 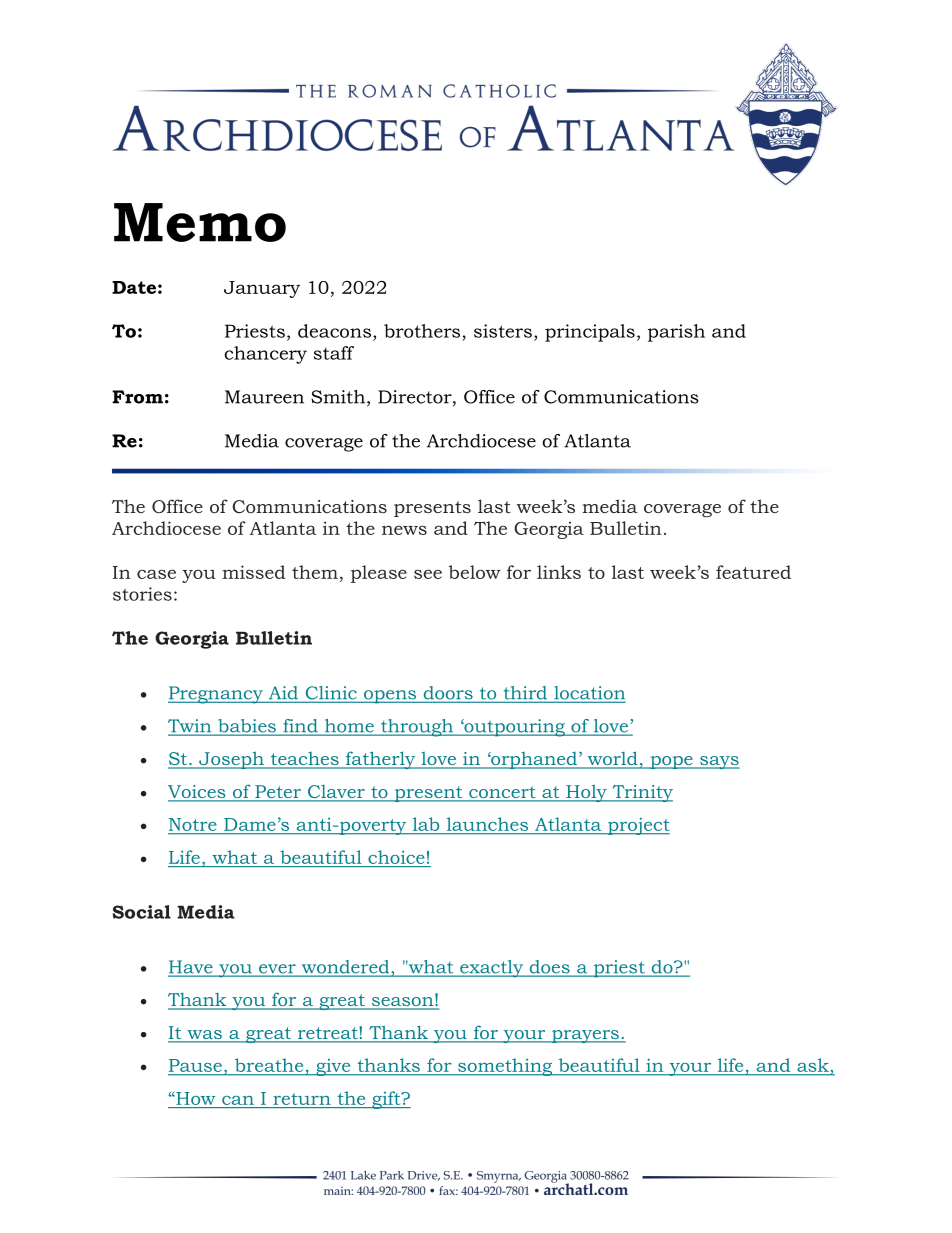 What do you see at coordinates (588, 694) in the page?
I see `location` at bounding box center [588, 694].
